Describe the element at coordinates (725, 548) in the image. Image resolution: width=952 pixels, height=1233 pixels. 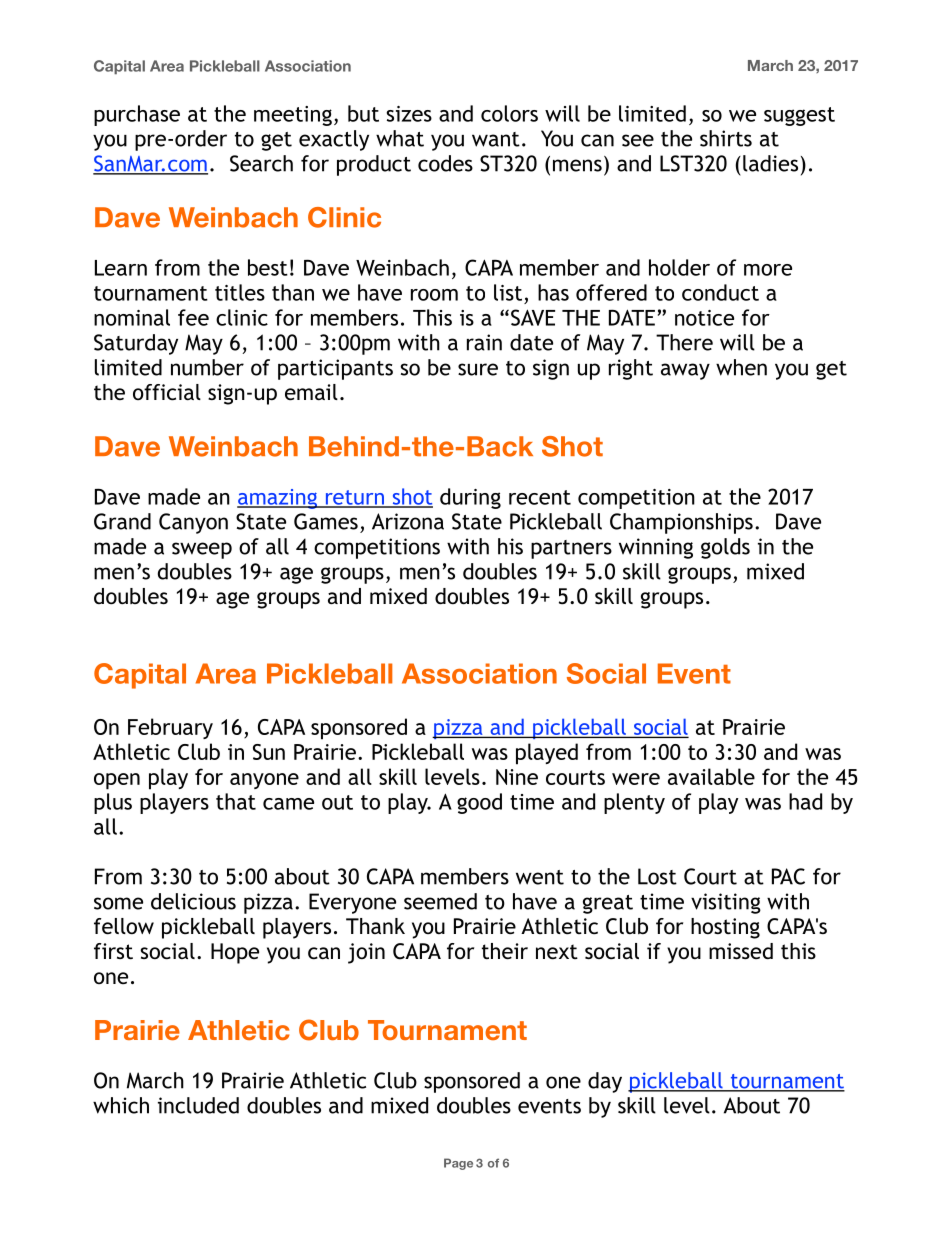
I see `golds` at that location.
